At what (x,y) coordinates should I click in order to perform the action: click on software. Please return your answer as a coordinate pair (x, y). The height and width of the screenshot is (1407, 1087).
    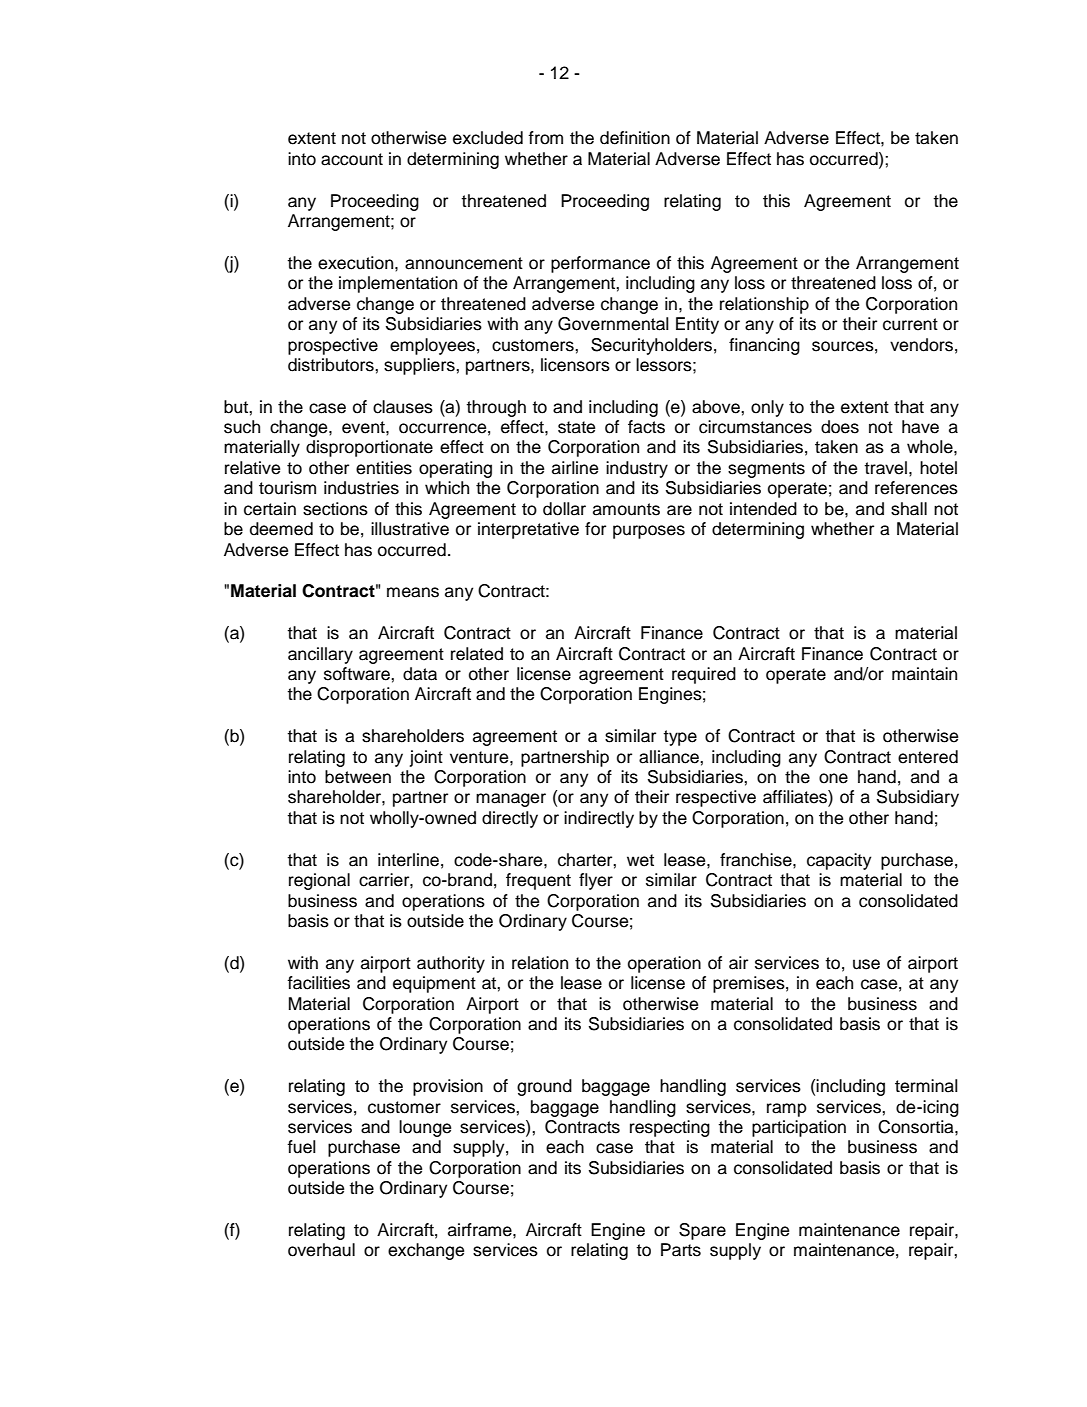
    Looking at the image, I should click on (358, 674).
